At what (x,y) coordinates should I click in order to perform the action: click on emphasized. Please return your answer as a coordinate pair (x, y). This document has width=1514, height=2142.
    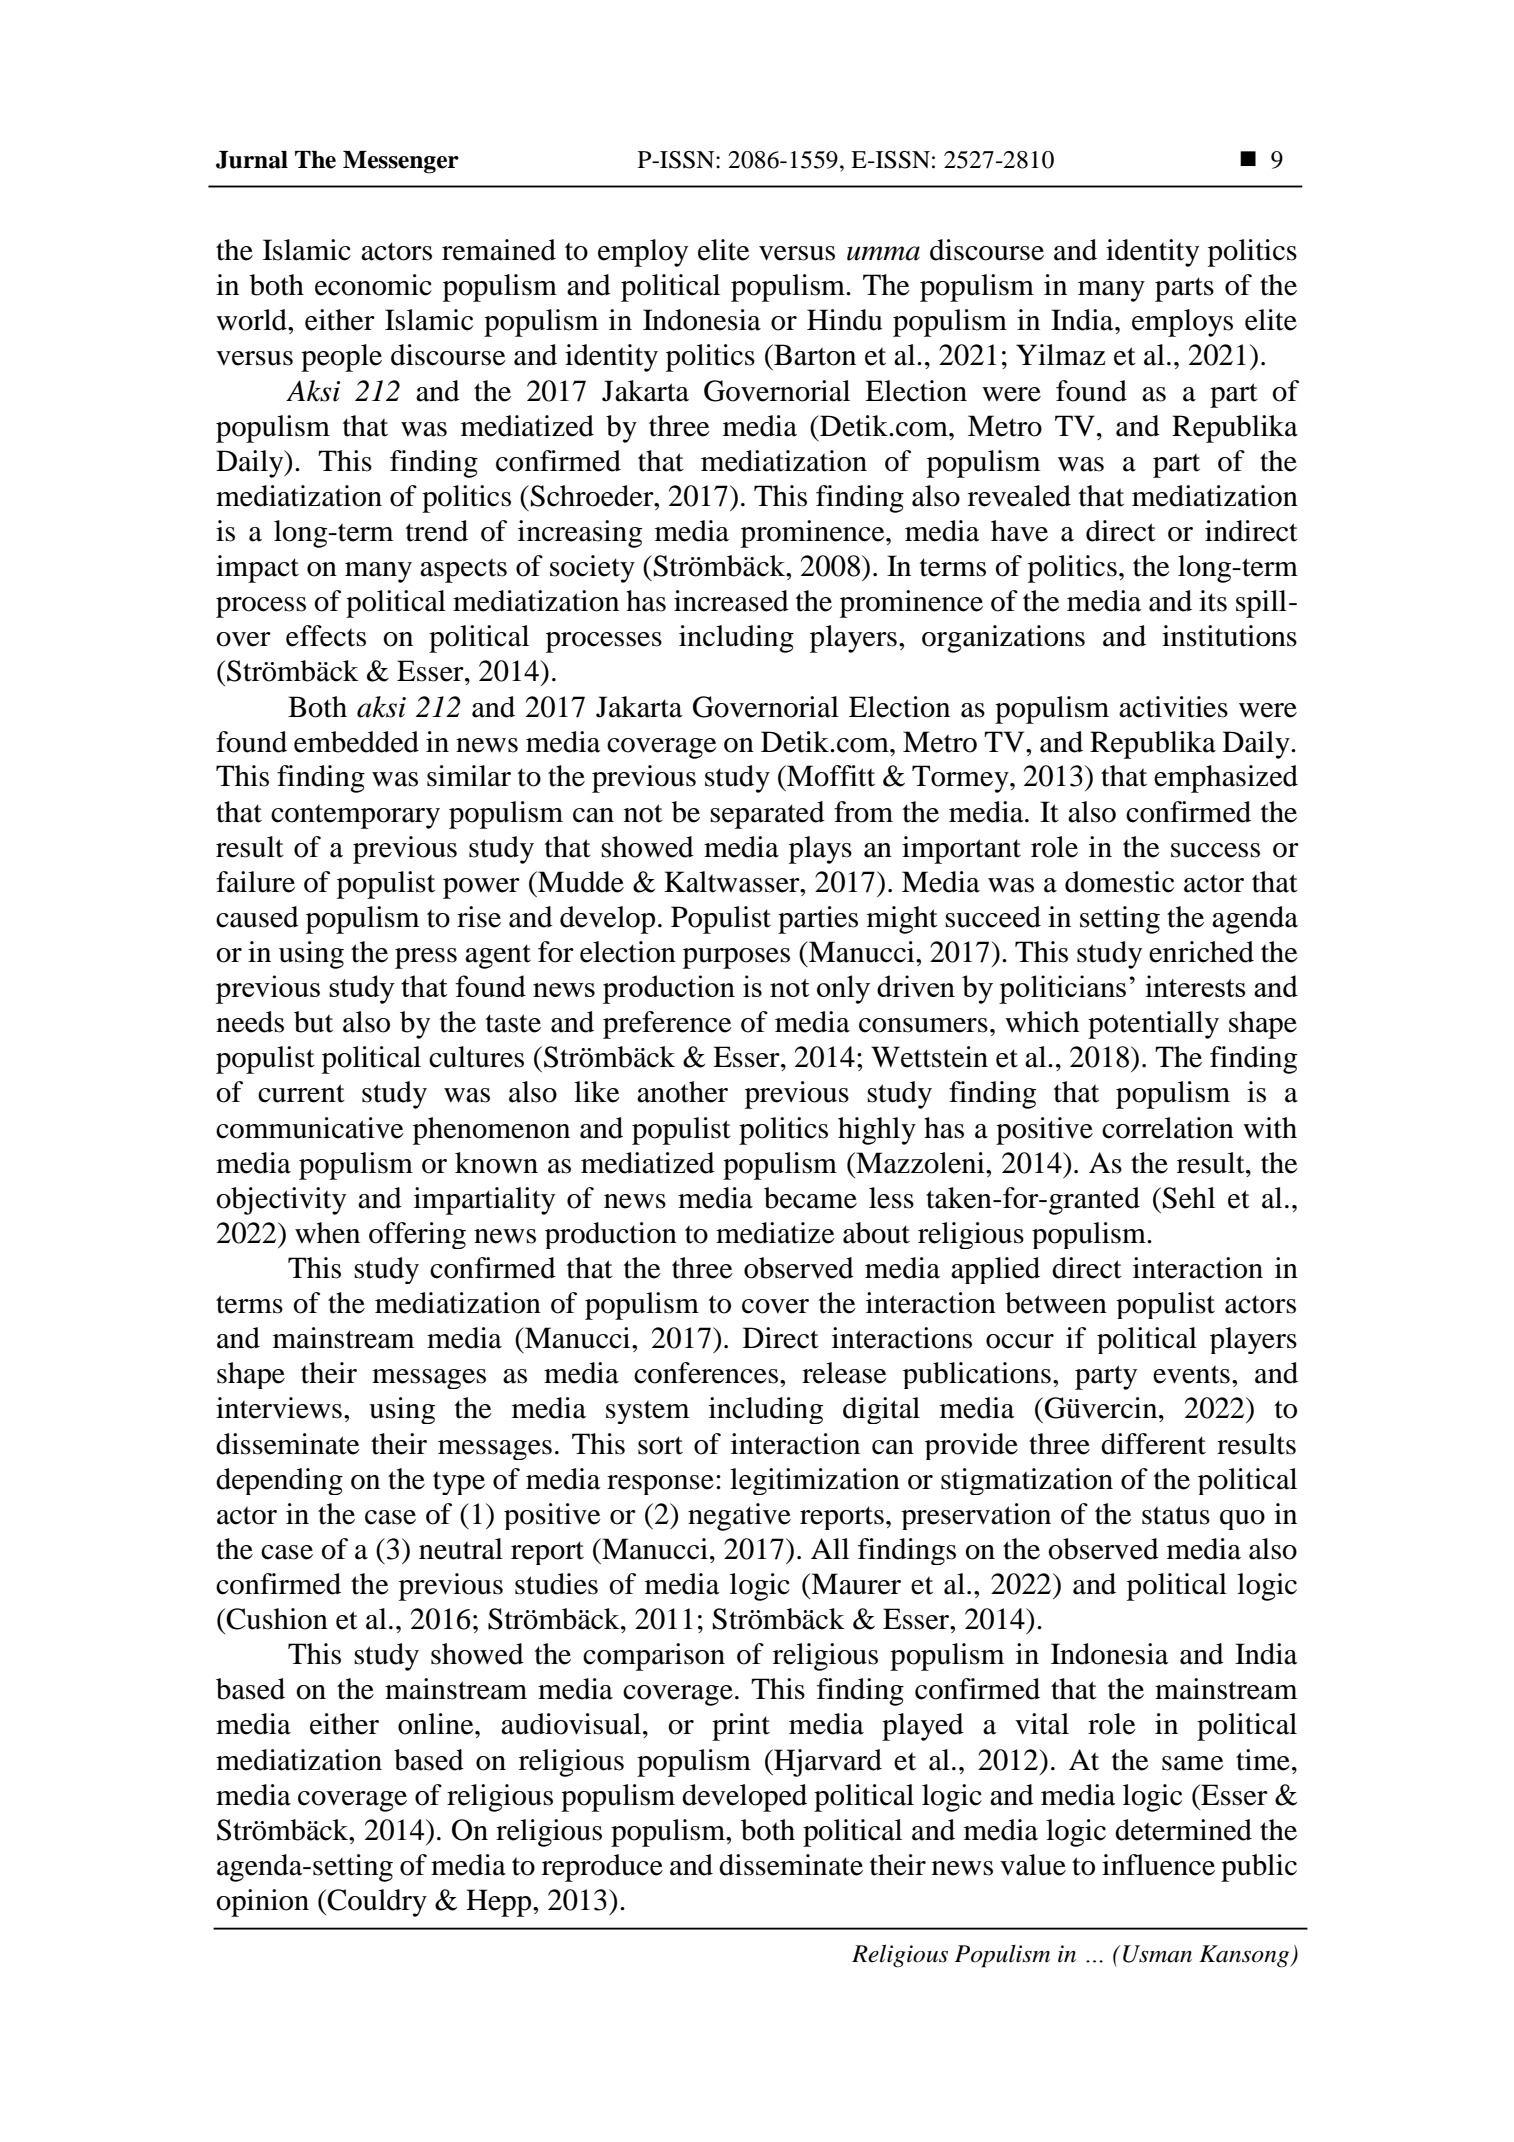
    Looking at the image, I should click on (1226, 779).
